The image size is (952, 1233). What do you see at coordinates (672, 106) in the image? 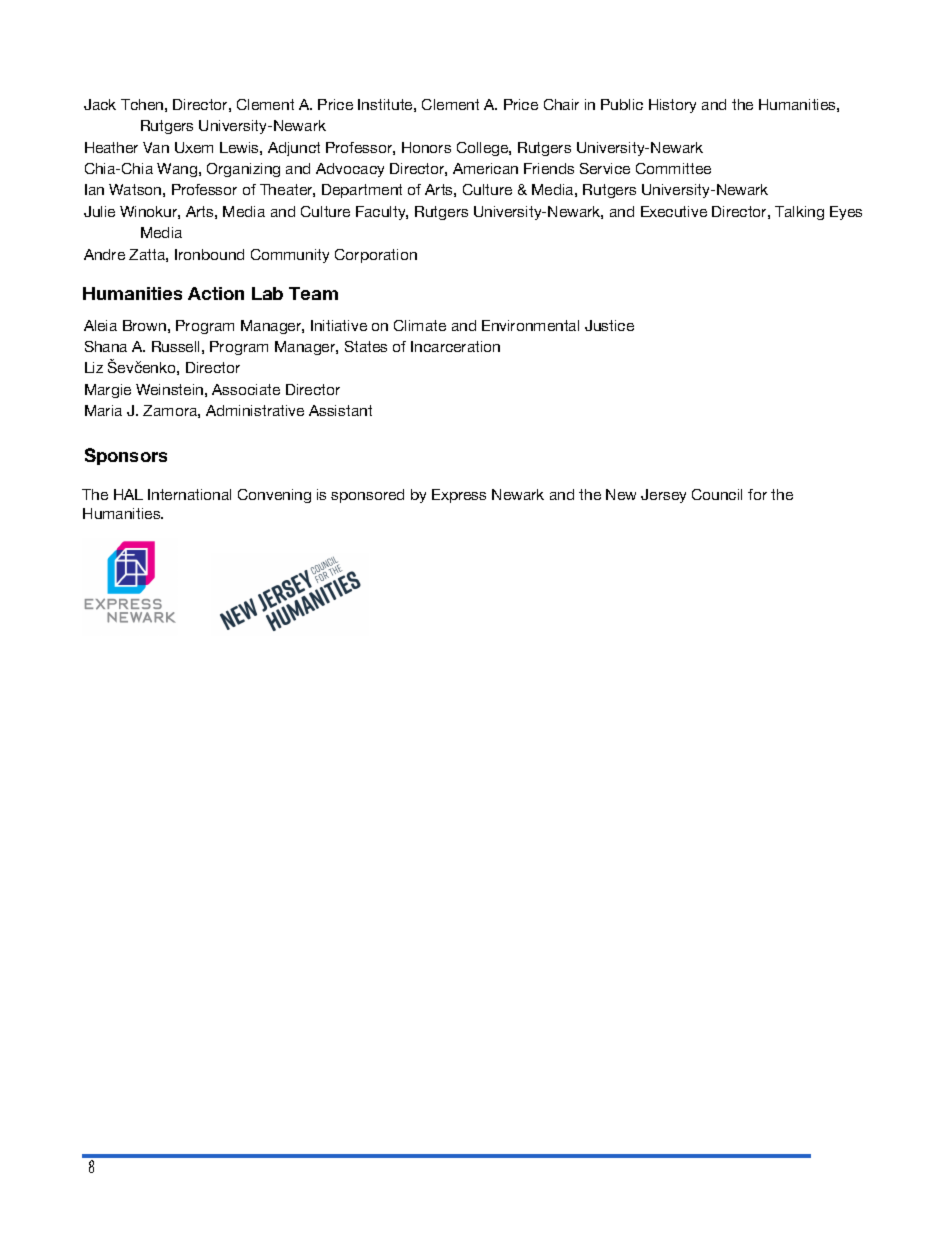
I see `History` at bounding box center [672, 106].
